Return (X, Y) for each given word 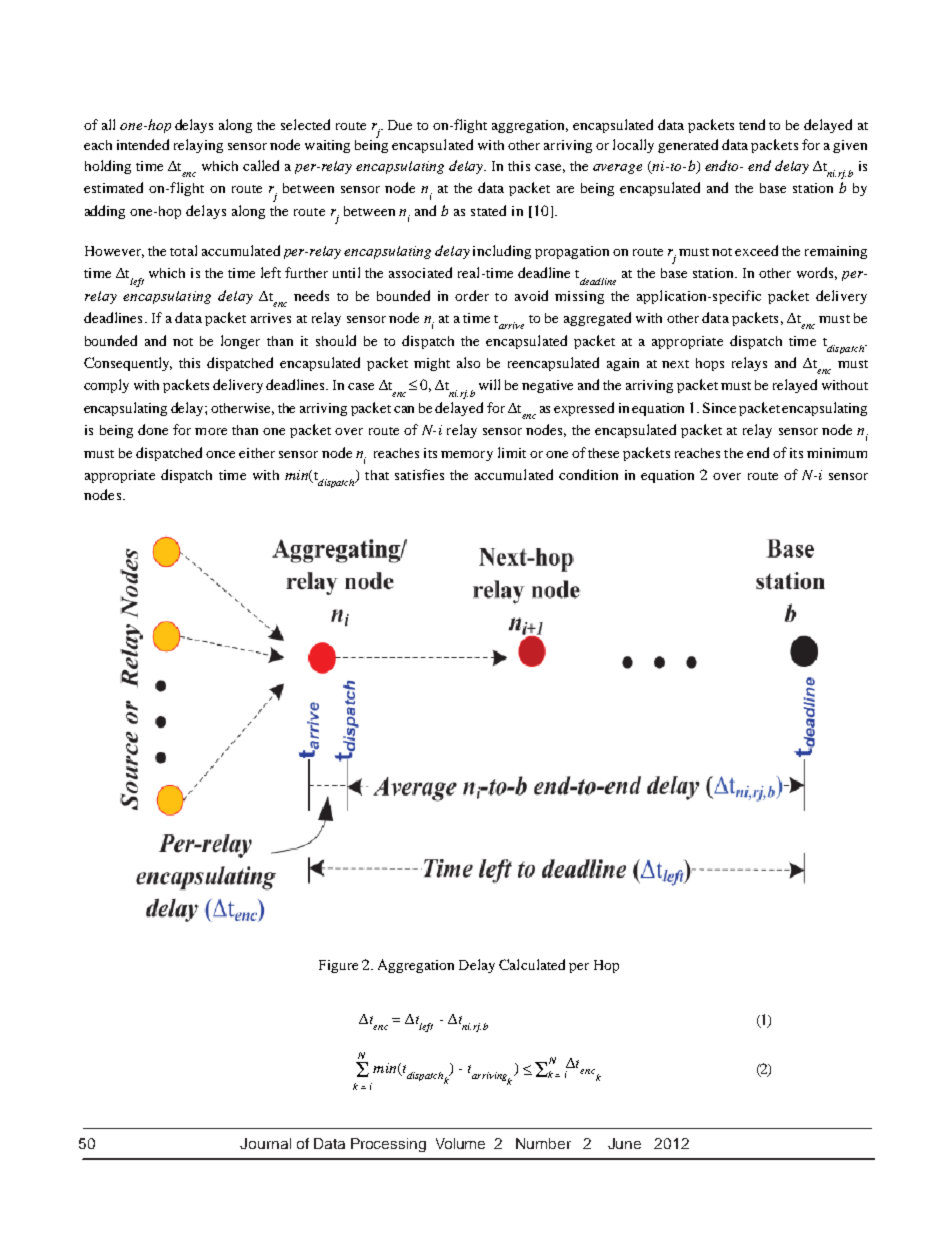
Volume (460, 1143)
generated (688, 146)
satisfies (419, 474)
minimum (837, 453)
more (211, 431)
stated (488, 210)
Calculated (532, 964)
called (261, 165)
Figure (338, 966)
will (489, 384)
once (220, 454)
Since (719, 407)
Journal (265, 1143)
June (624, 1143)
